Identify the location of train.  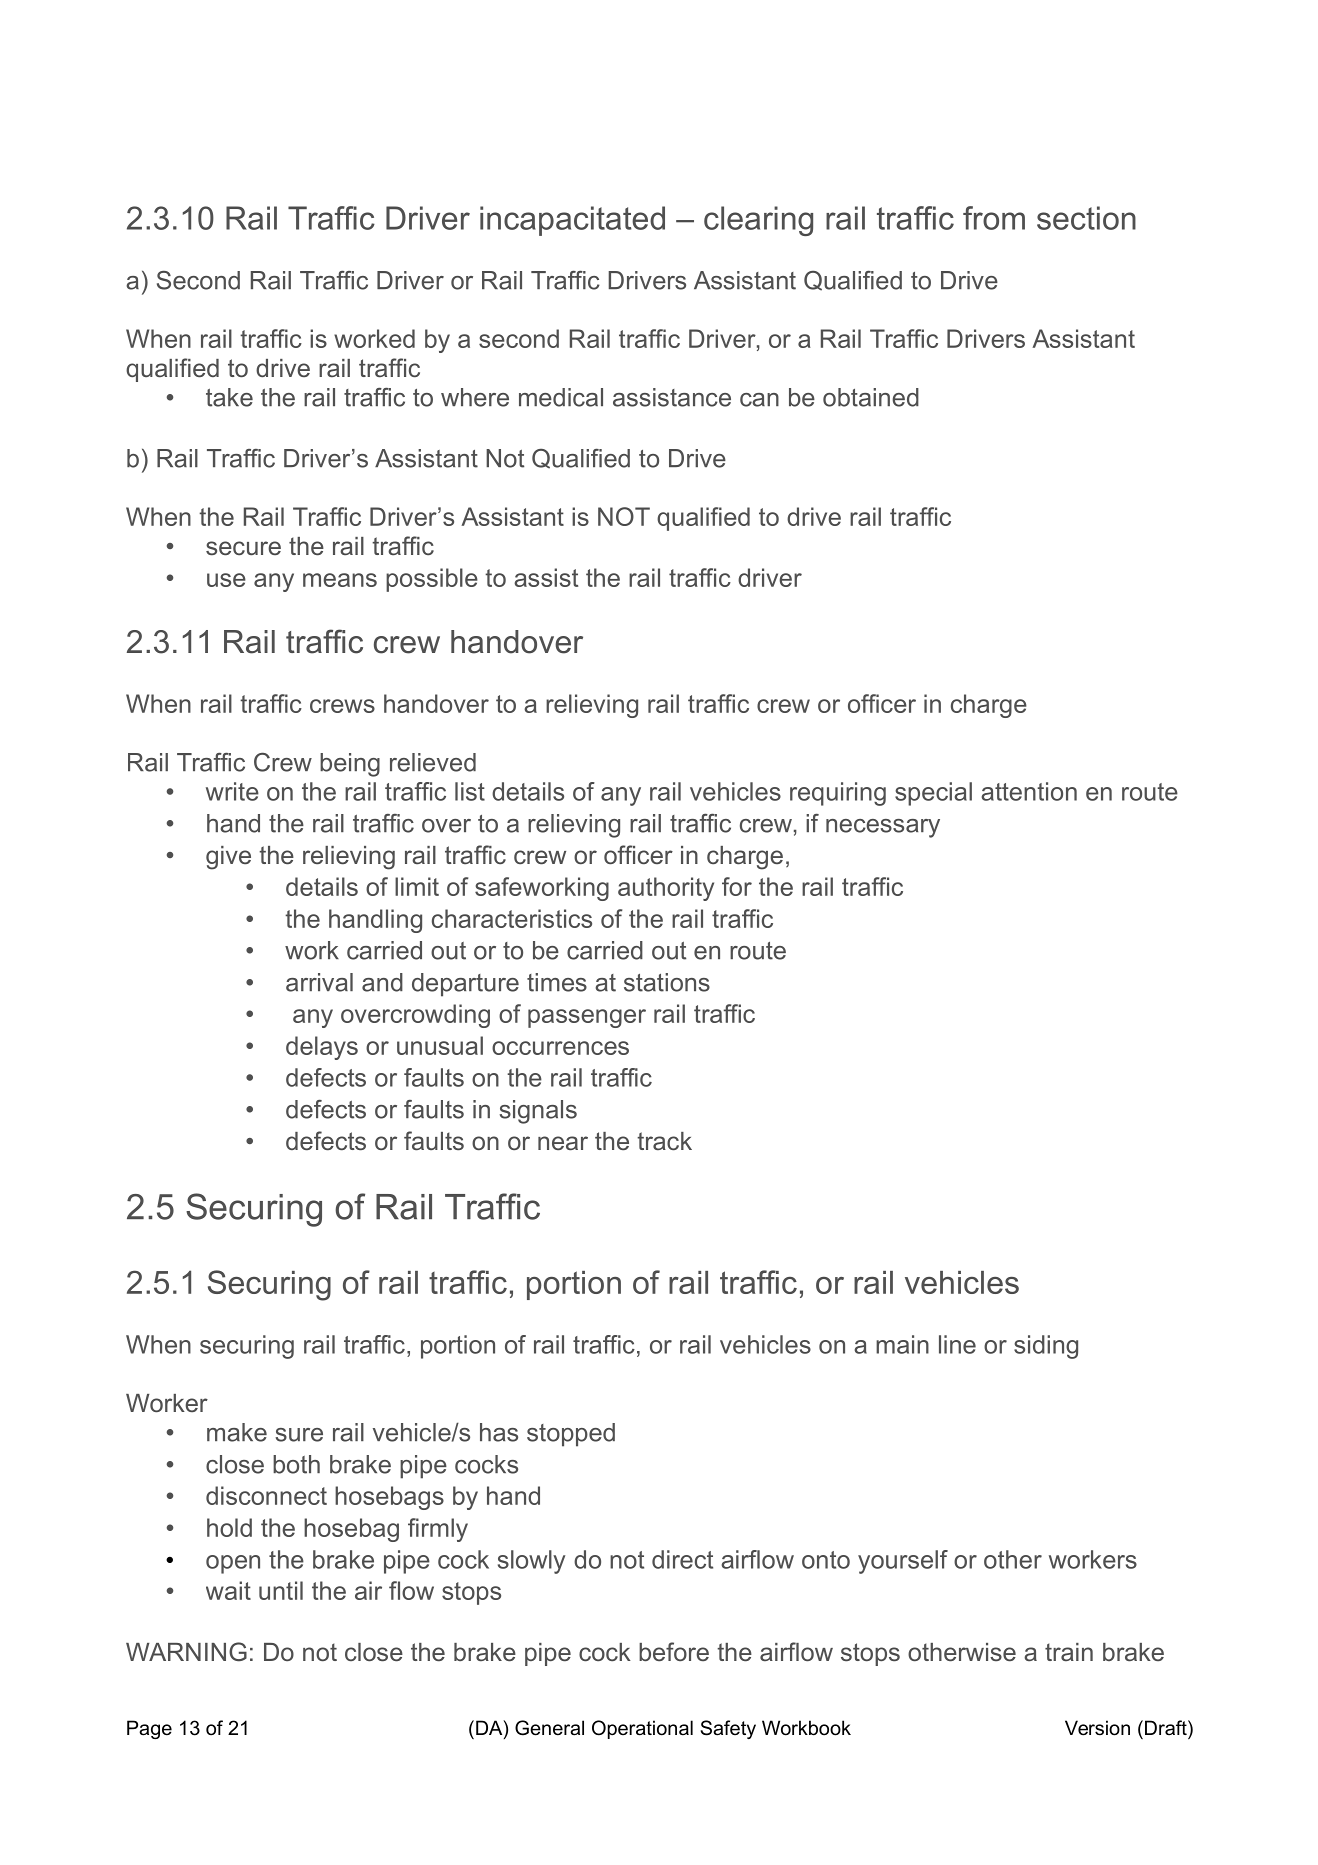
(1069, 1652).
